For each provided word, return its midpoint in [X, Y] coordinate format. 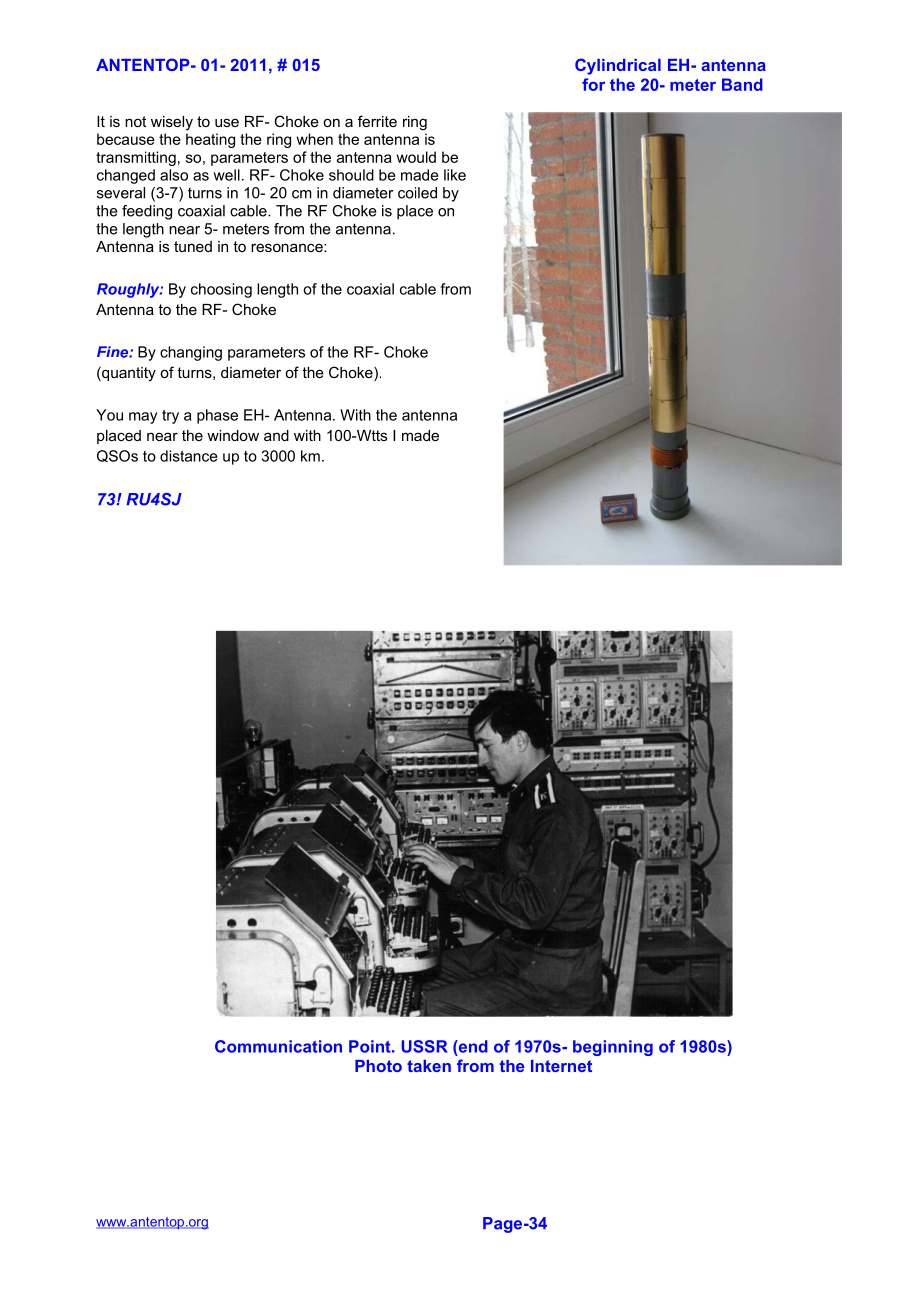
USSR [424, 1046]
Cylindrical [618, 66]
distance [189, 456]
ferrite [377, 121]
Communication [278, 1046]
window [233, 435]
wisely [172, 123]
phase [217, 416]
